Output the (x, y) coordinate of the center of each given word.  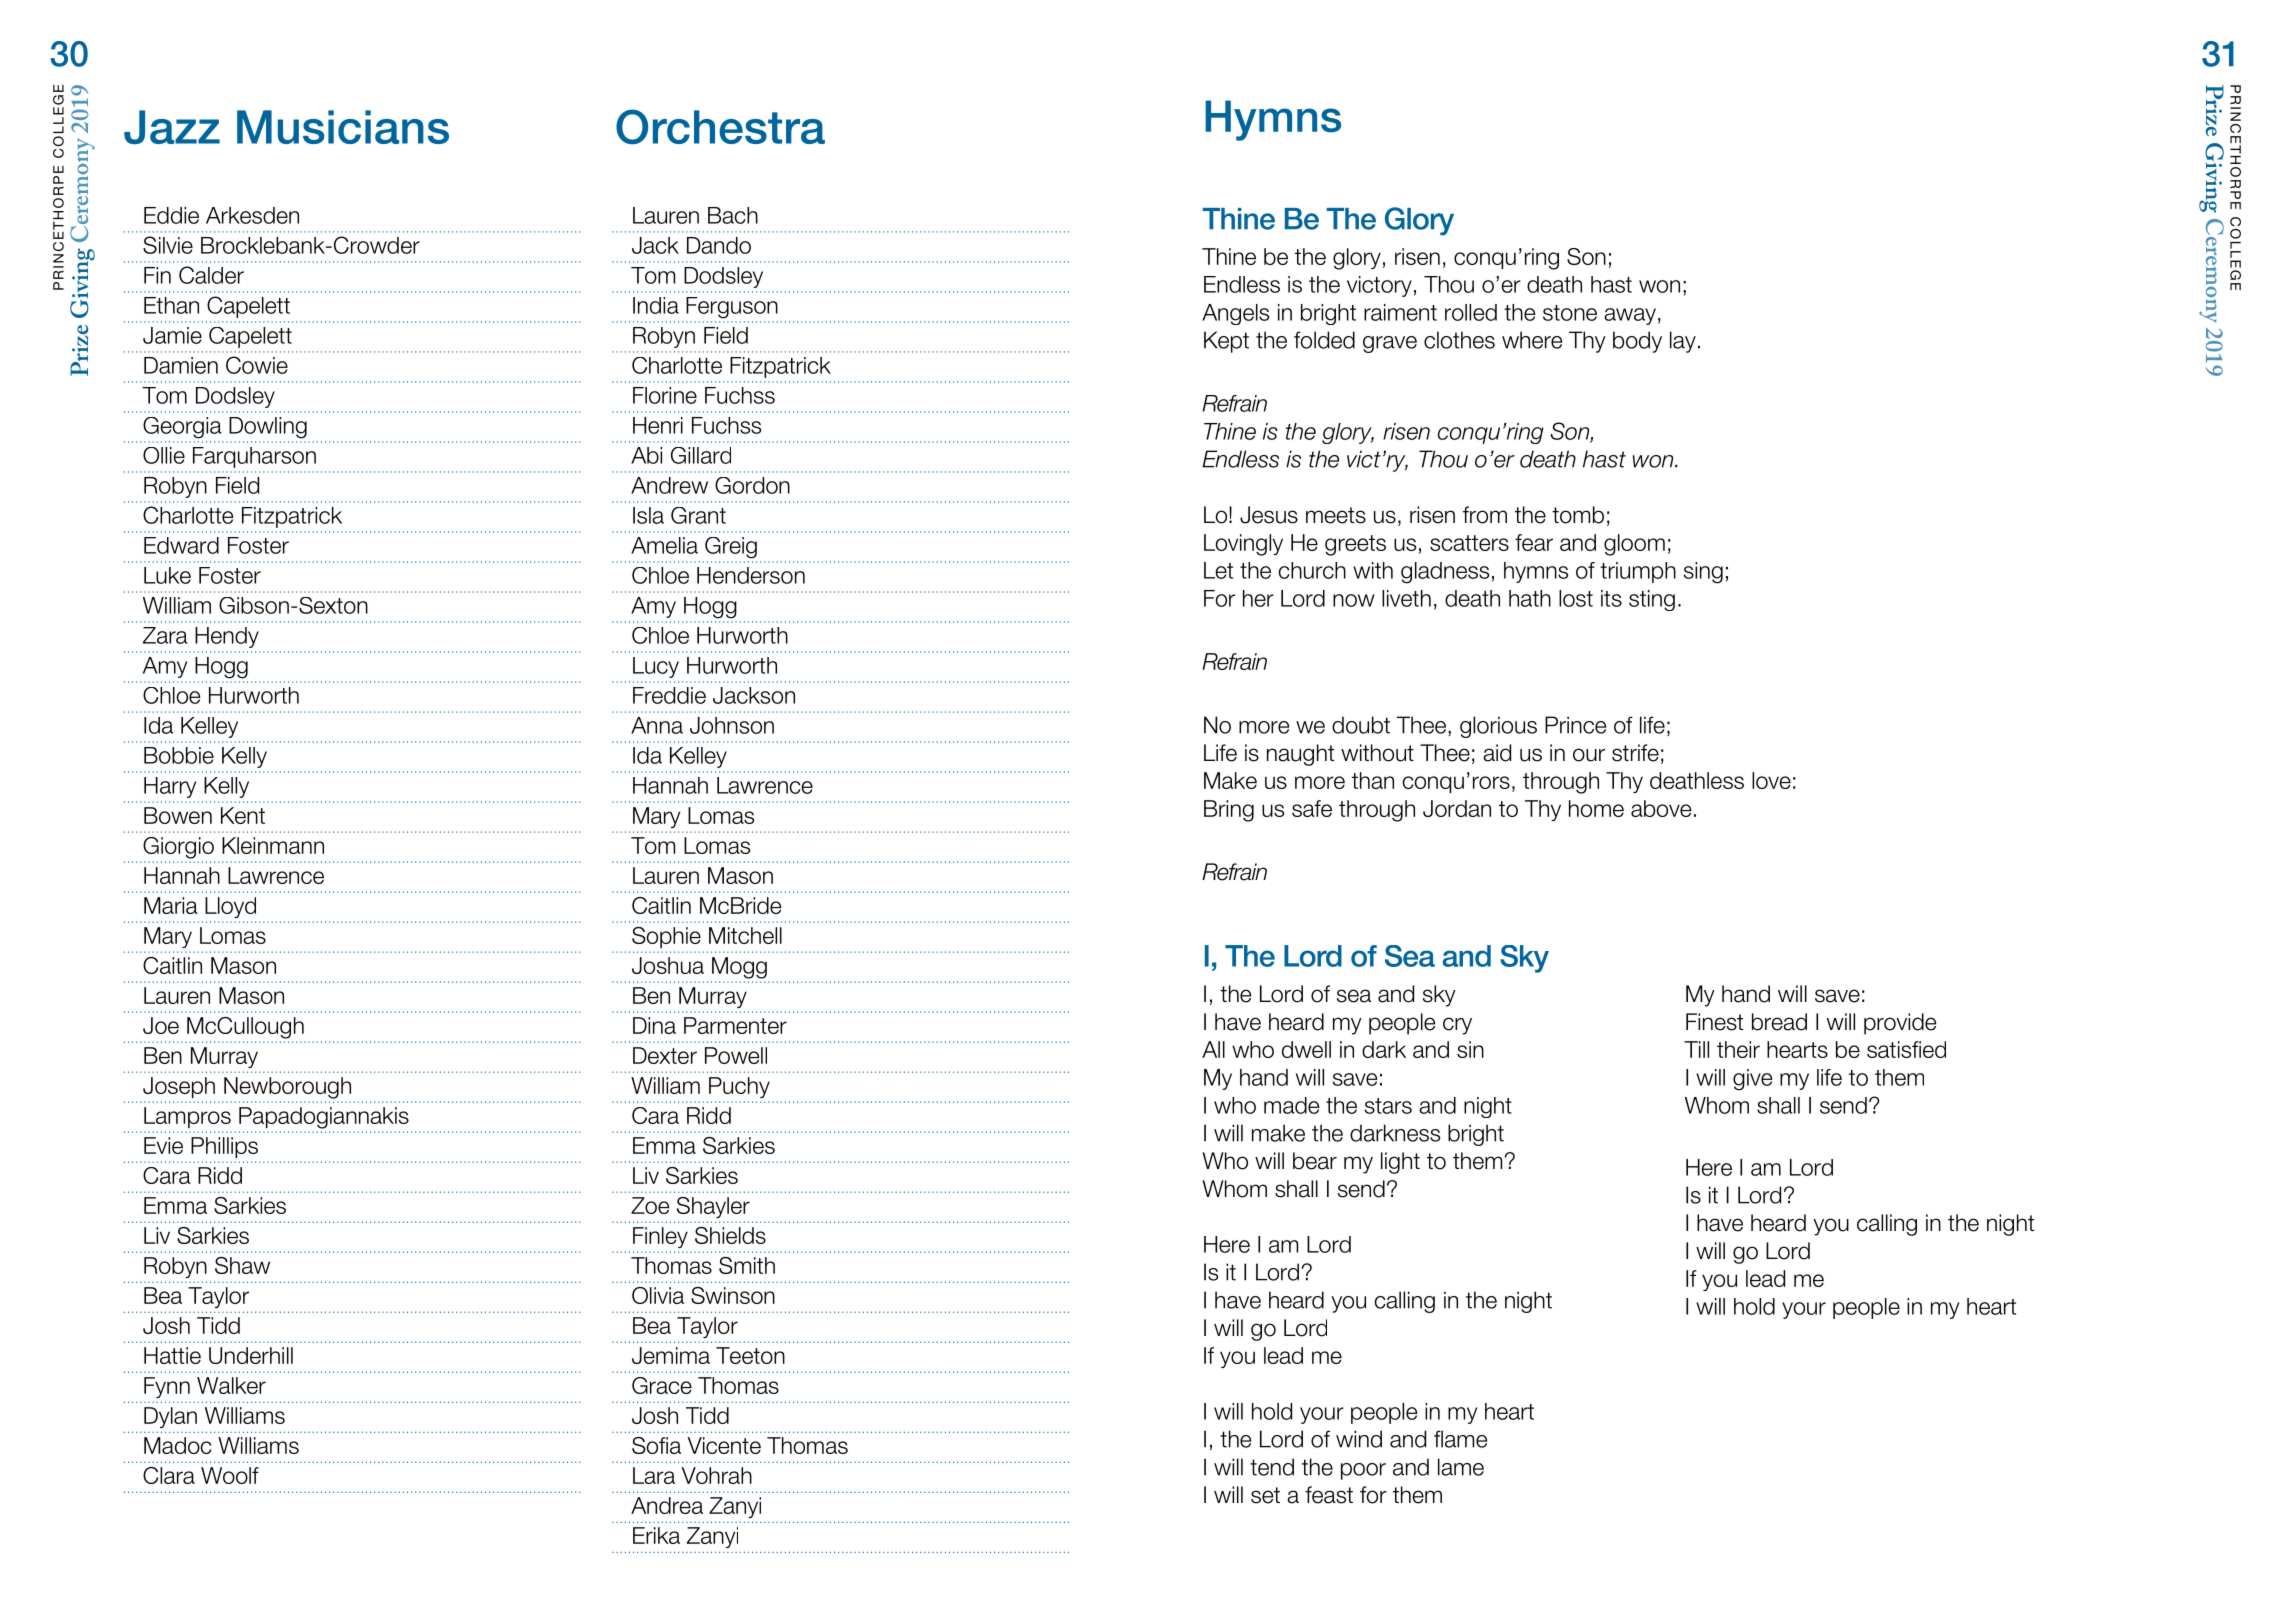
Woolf (230, 1475)
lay (1683, 342)
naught (1300, 755)
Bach (733, 215)
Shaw (242, 1265)
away (1630, 316)
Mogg (739, 968)
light (1400, 1163)
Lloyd (230, 907)
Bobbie (179, 755)
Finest (1714, 1022)
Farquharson (254, 457)
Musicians (343, 127)
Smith (747, 1265)
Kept (1226, 342)
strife (1635, 753)
